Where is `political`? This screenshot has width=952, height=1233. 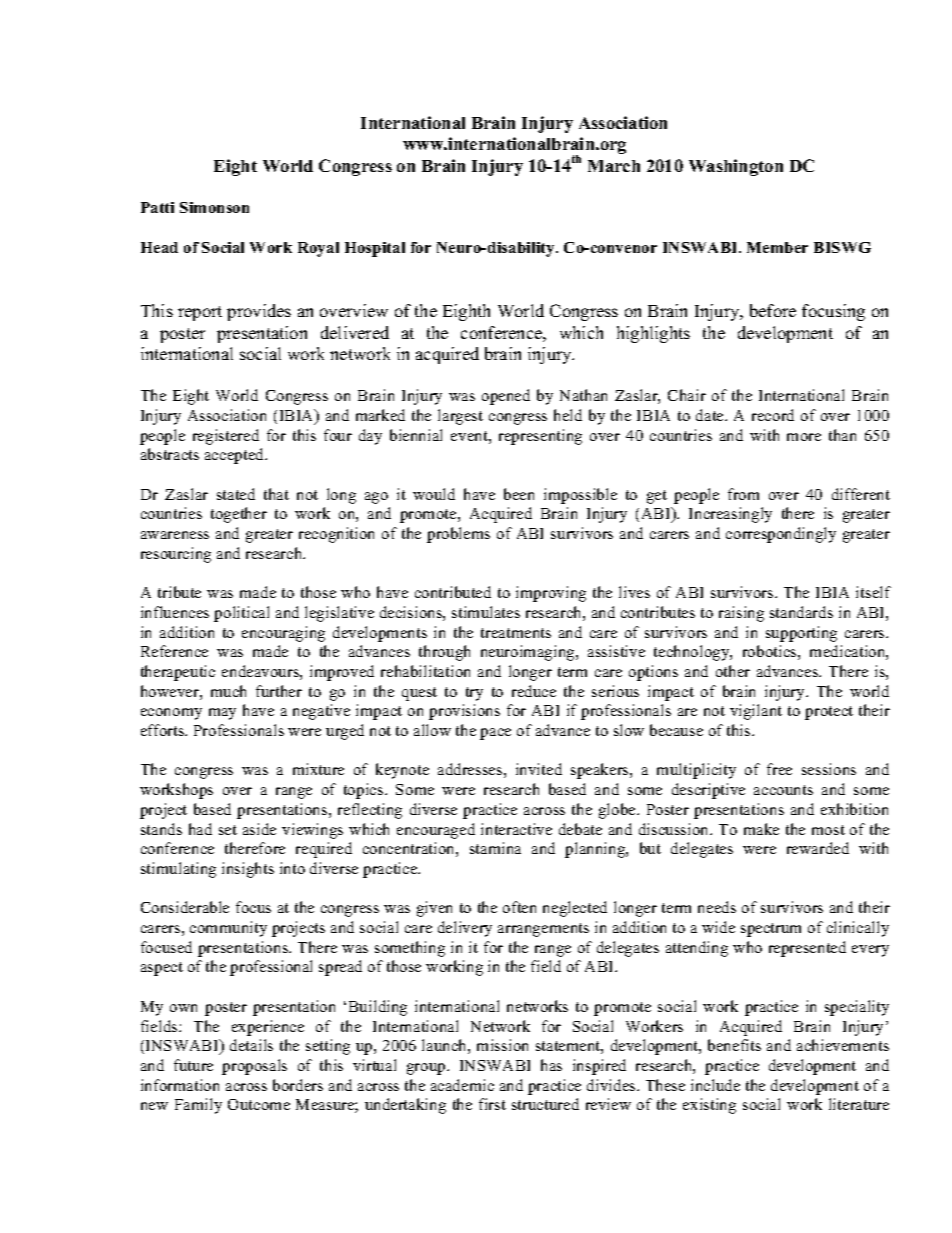
political is located at coordinates (241, 614).
